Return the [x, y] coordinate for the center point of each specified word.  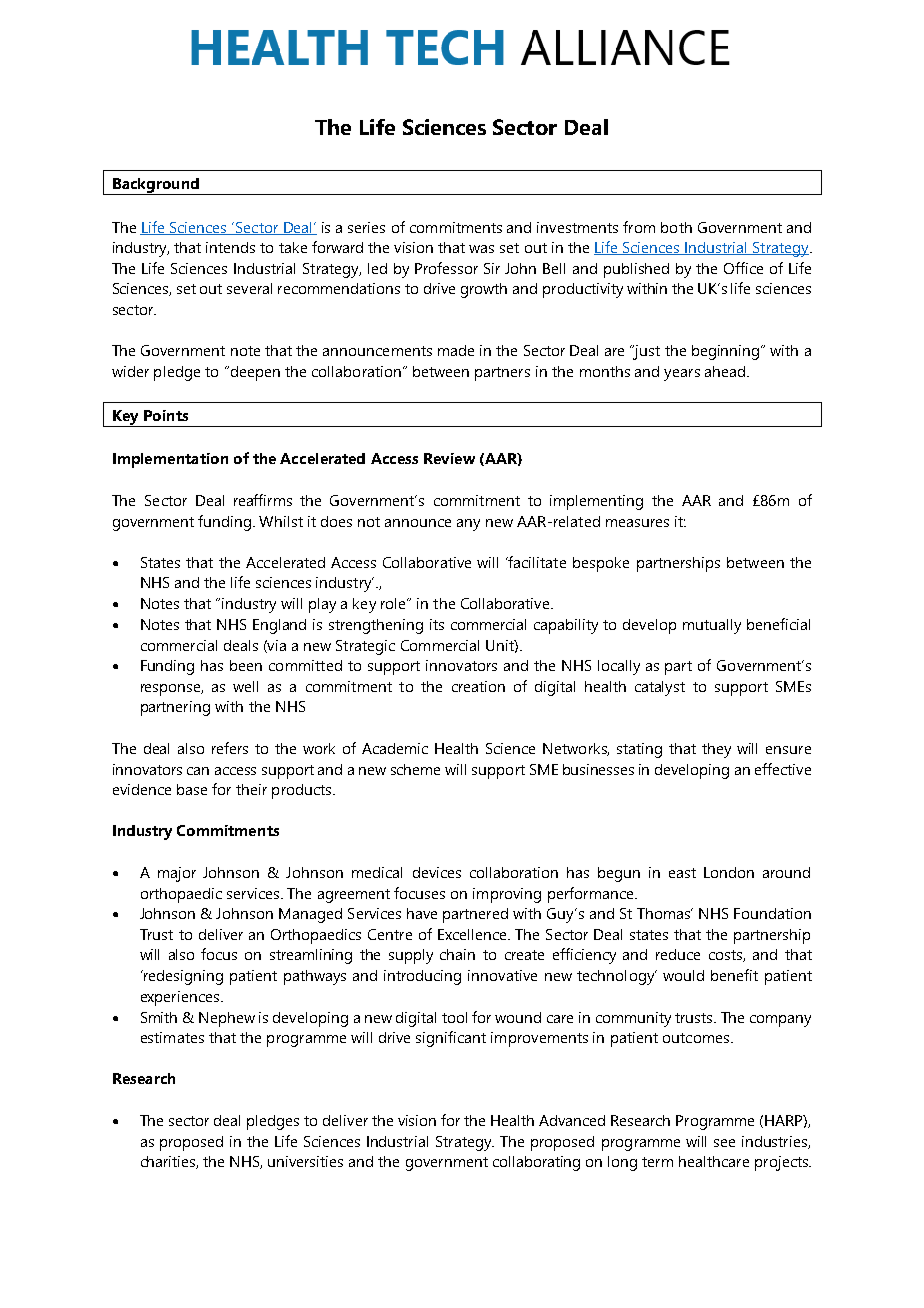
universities [305, 1161]
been [246, 665]
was [481, 249]
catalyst [660, 688]
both [676, 227]
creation [478, 686]
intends [230, 247]
